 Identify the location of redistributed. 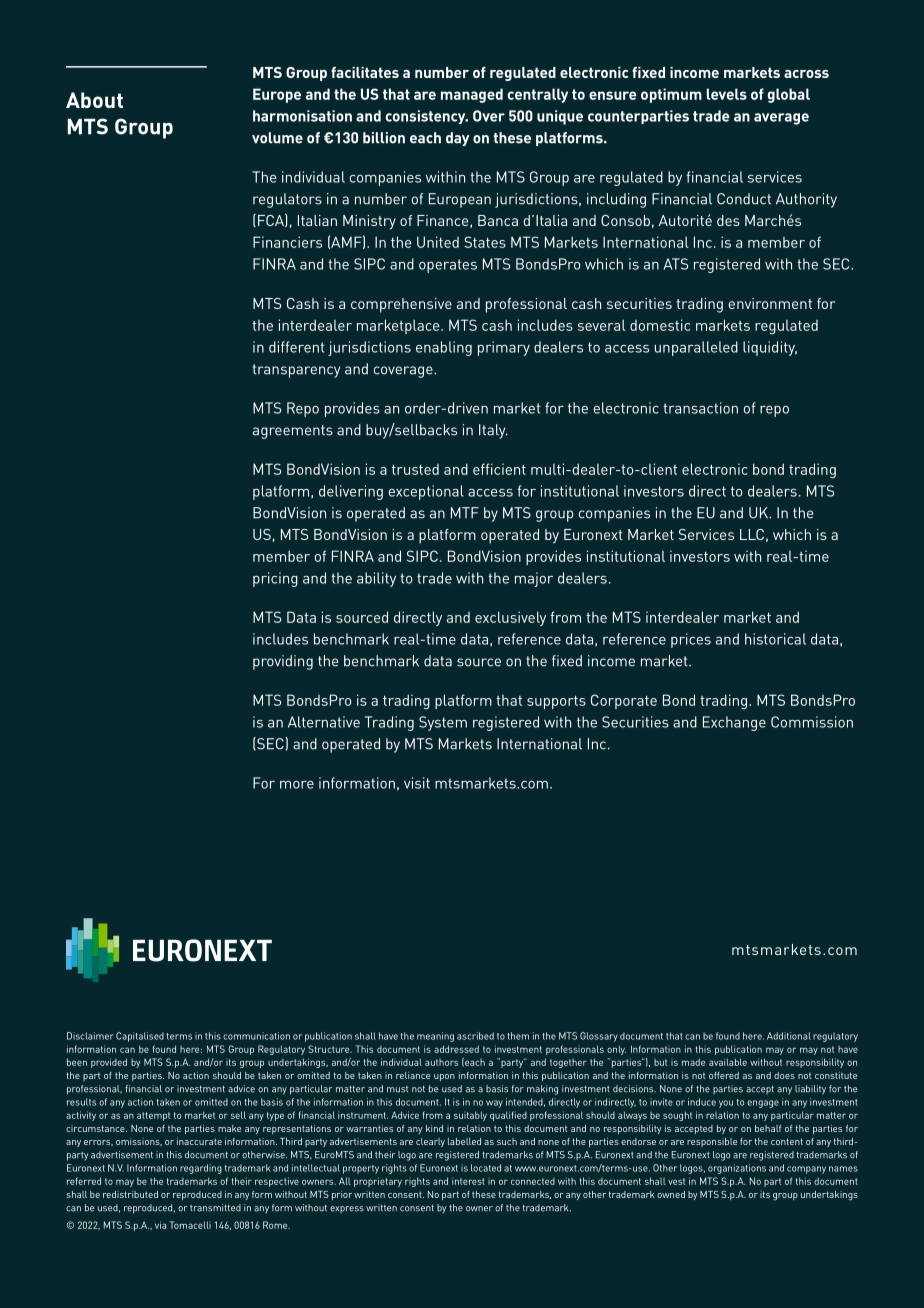
(130, 1194).
